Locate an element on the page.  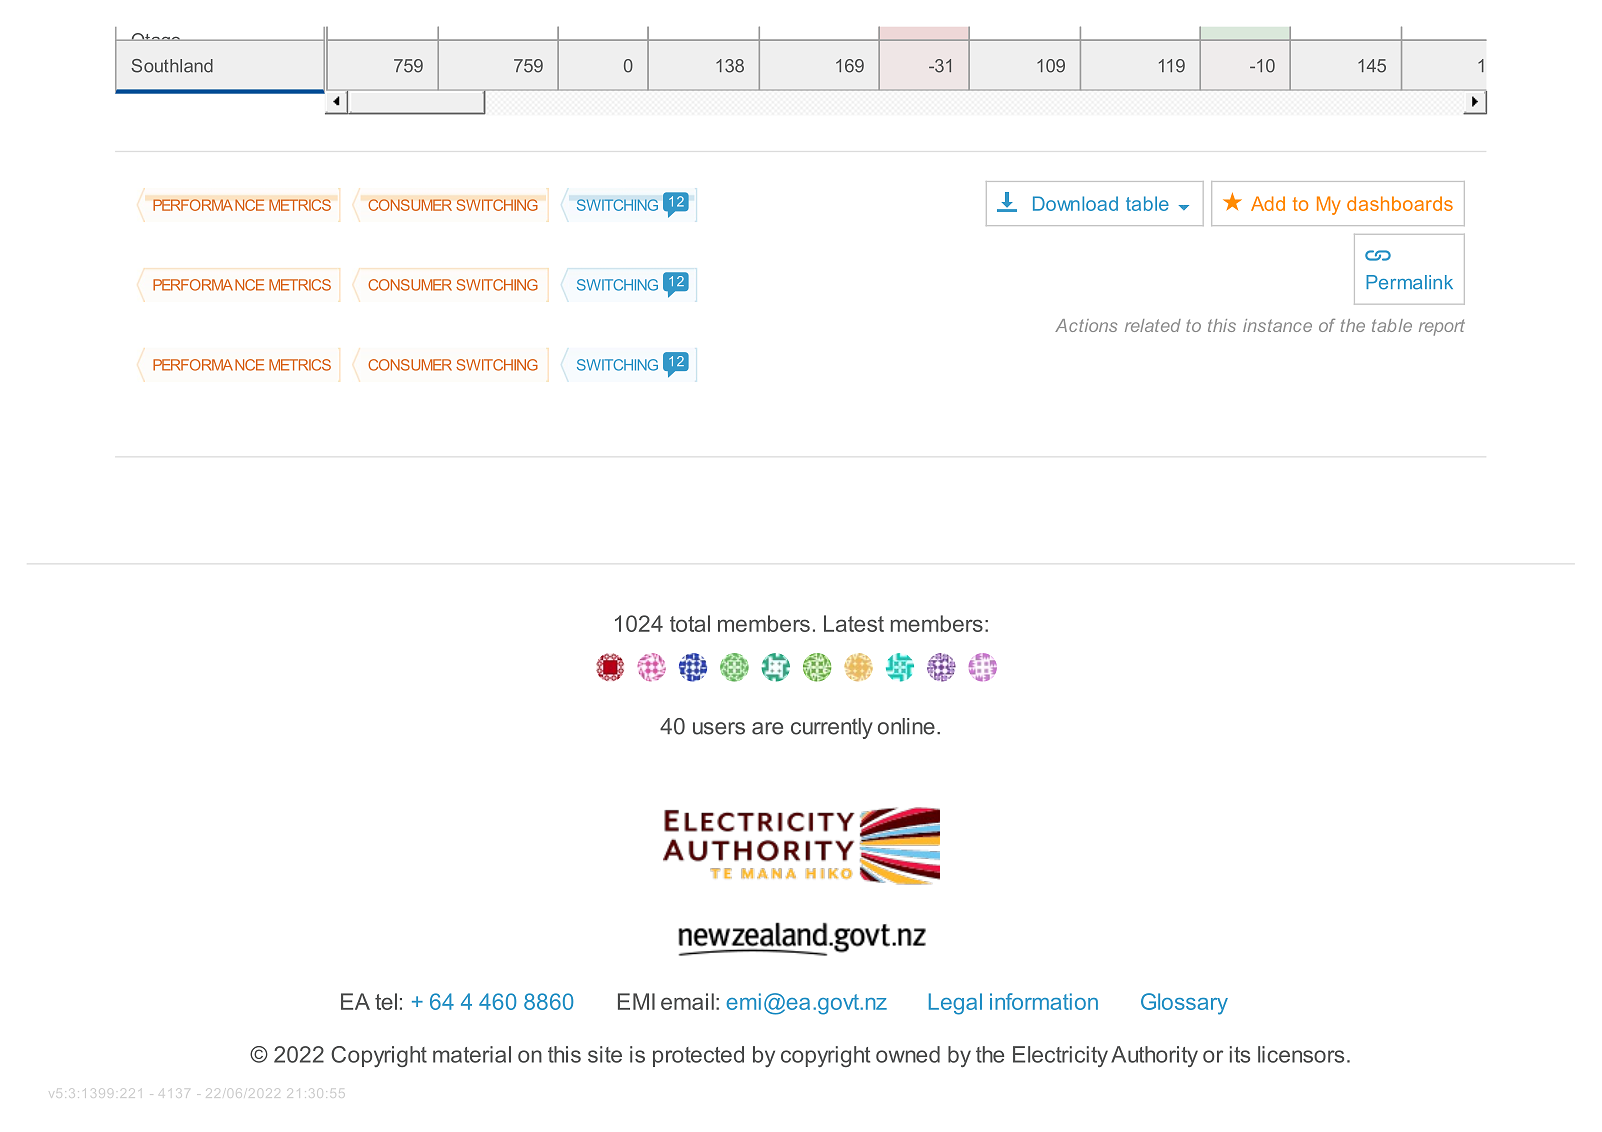
tel is located at coordinates (386, 1001).
